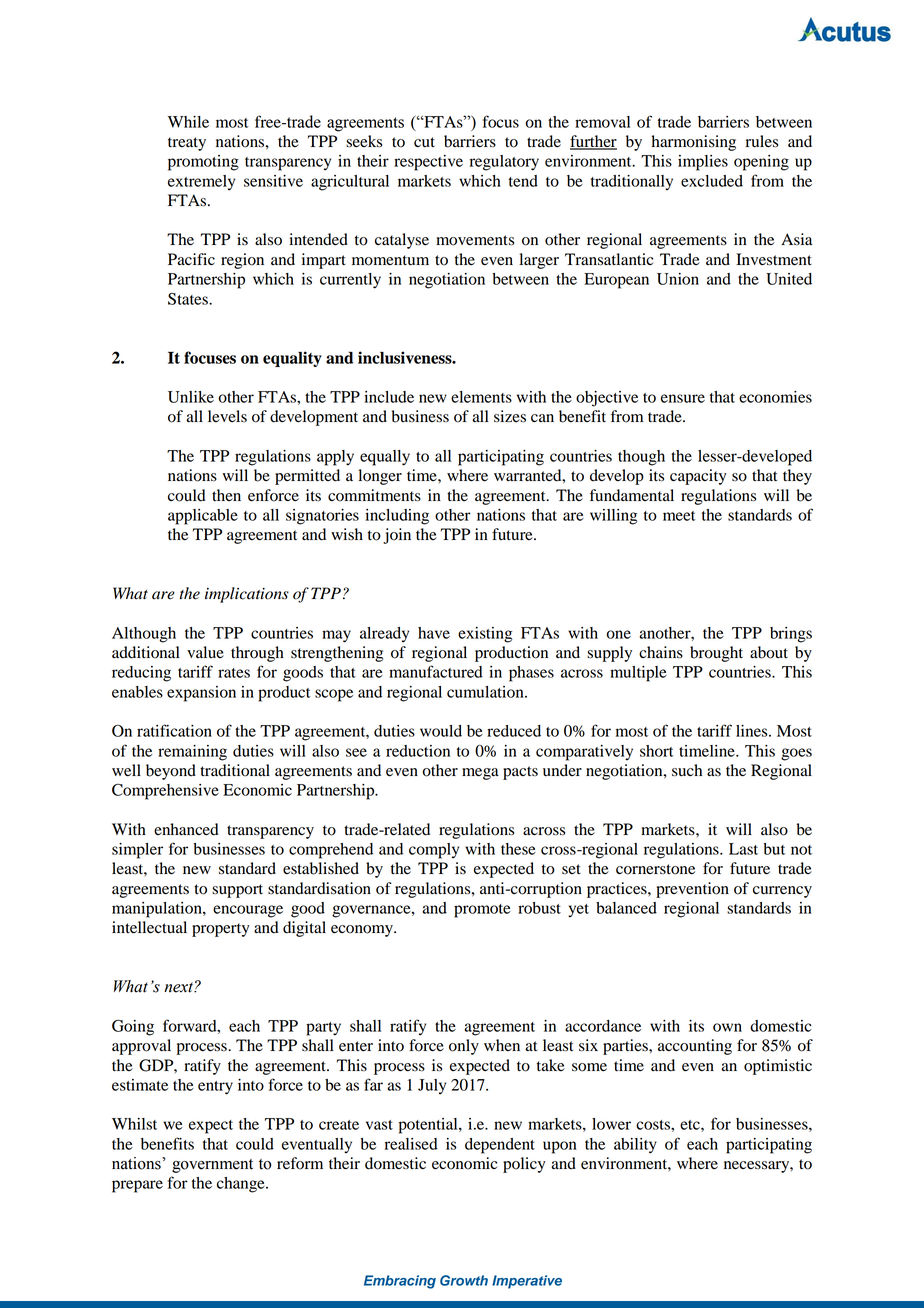  Describe the element at coordinates (464, 1047) in the screenshot. I see `only` at that location.
